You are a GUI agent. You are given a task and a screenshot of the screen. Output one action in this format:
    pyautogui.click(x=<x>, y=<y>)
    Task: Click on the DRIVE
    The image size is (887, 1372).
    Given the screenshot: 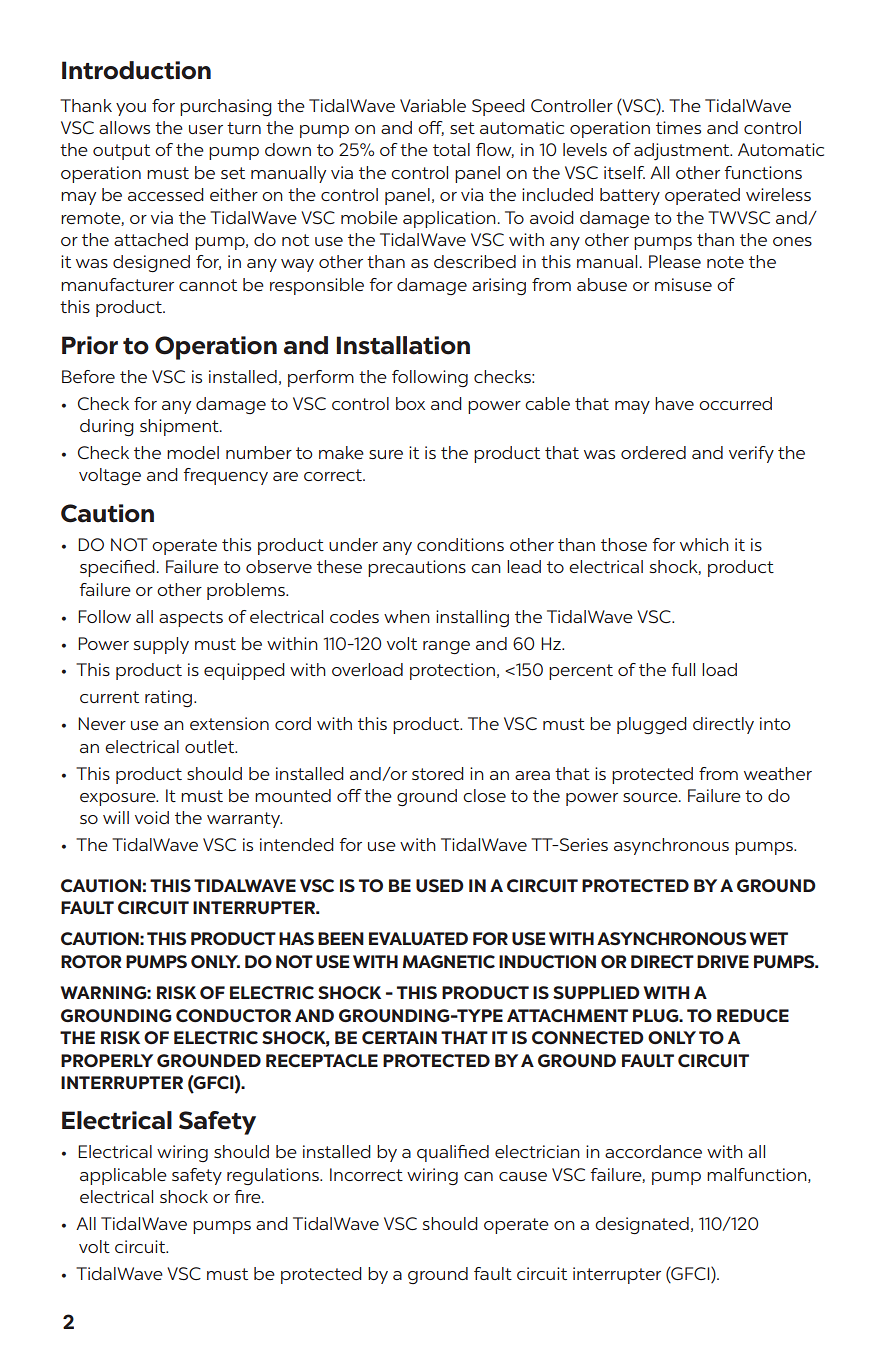 What is the action you would take?
    pyautogui.click(x=723, y=961)
